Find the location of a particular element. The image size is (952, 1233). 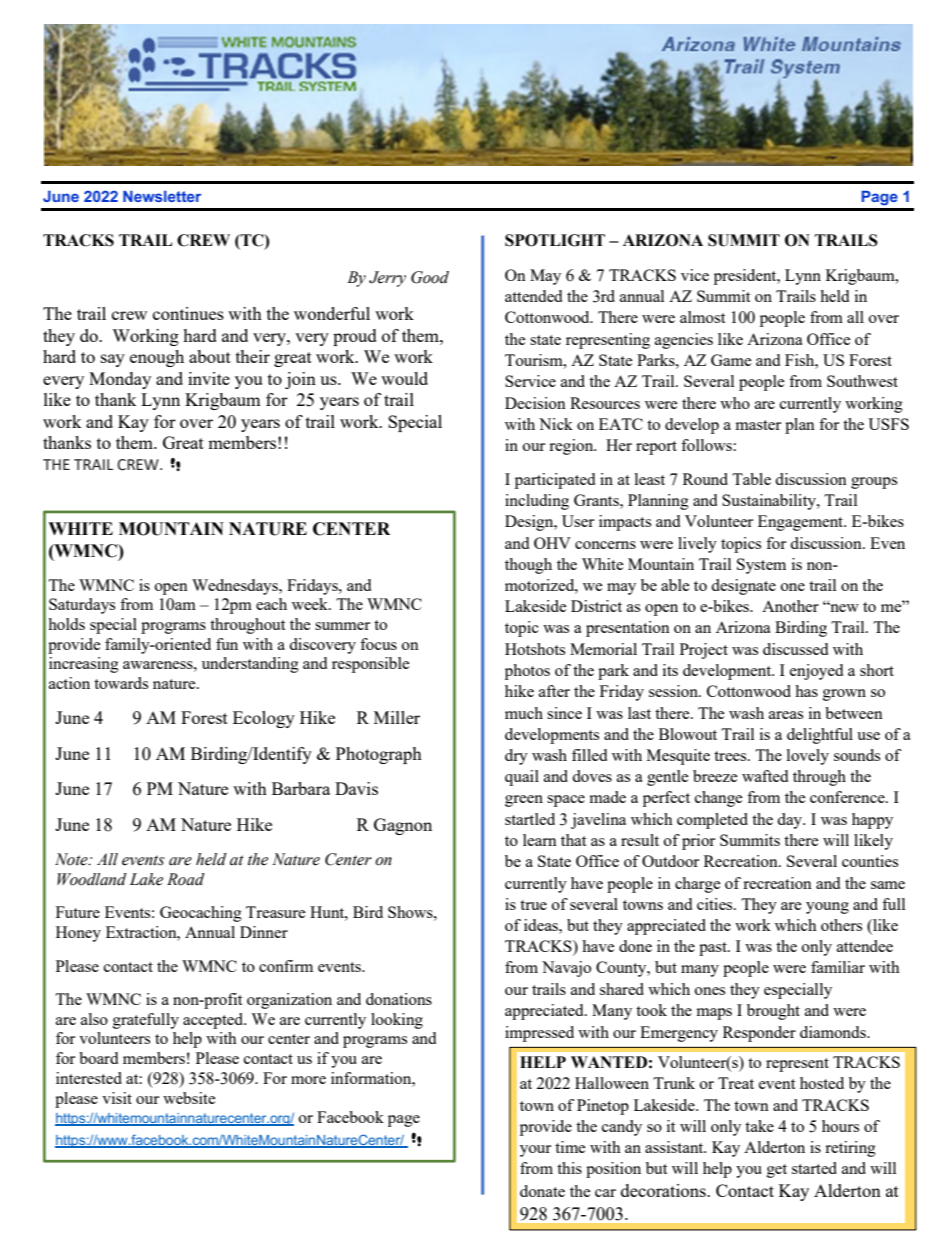

participated is located at coordinates (555, 481).
